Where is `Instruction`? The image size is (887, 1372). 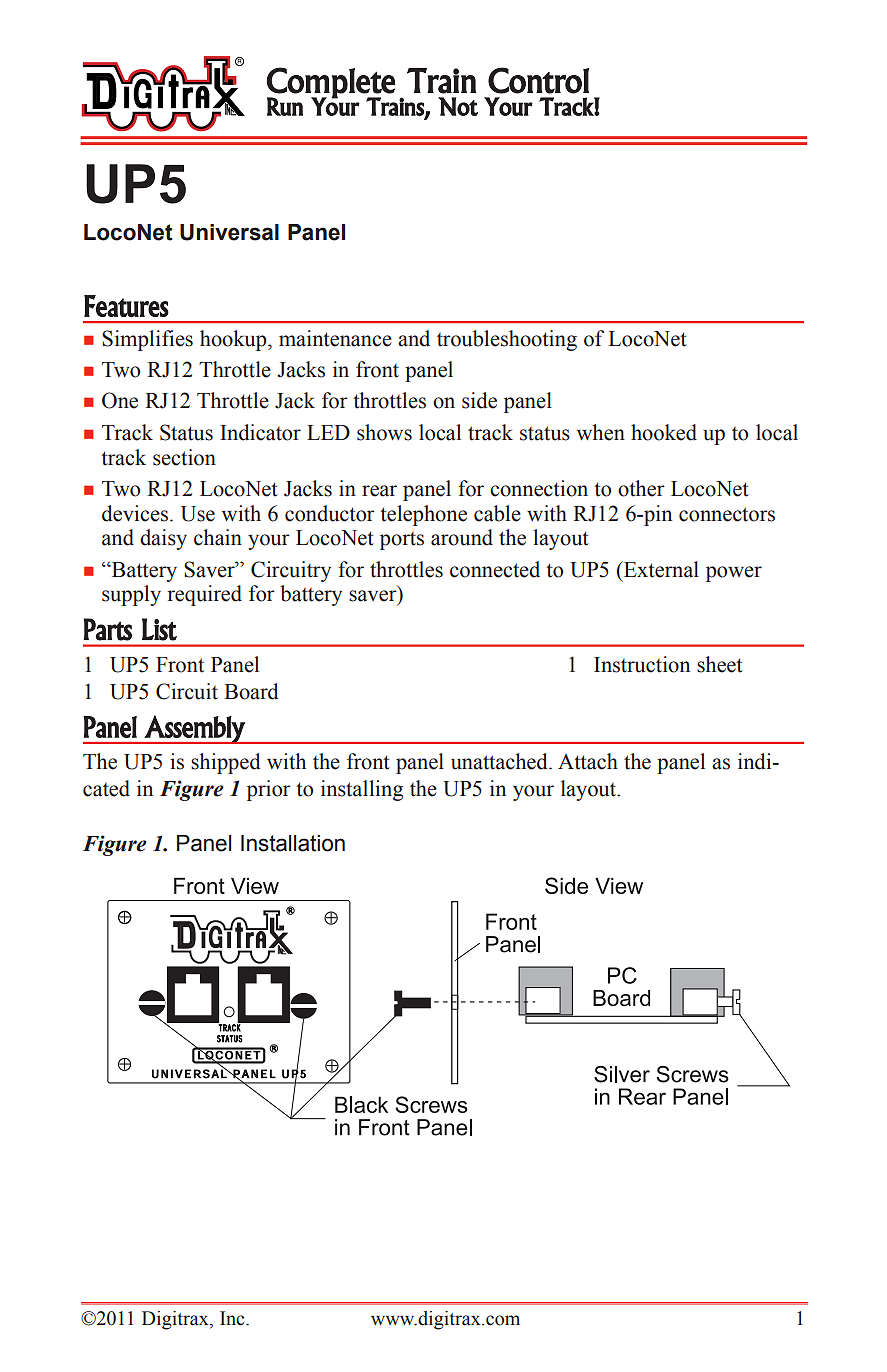 Instruction is located at coordinates (642, 664).
